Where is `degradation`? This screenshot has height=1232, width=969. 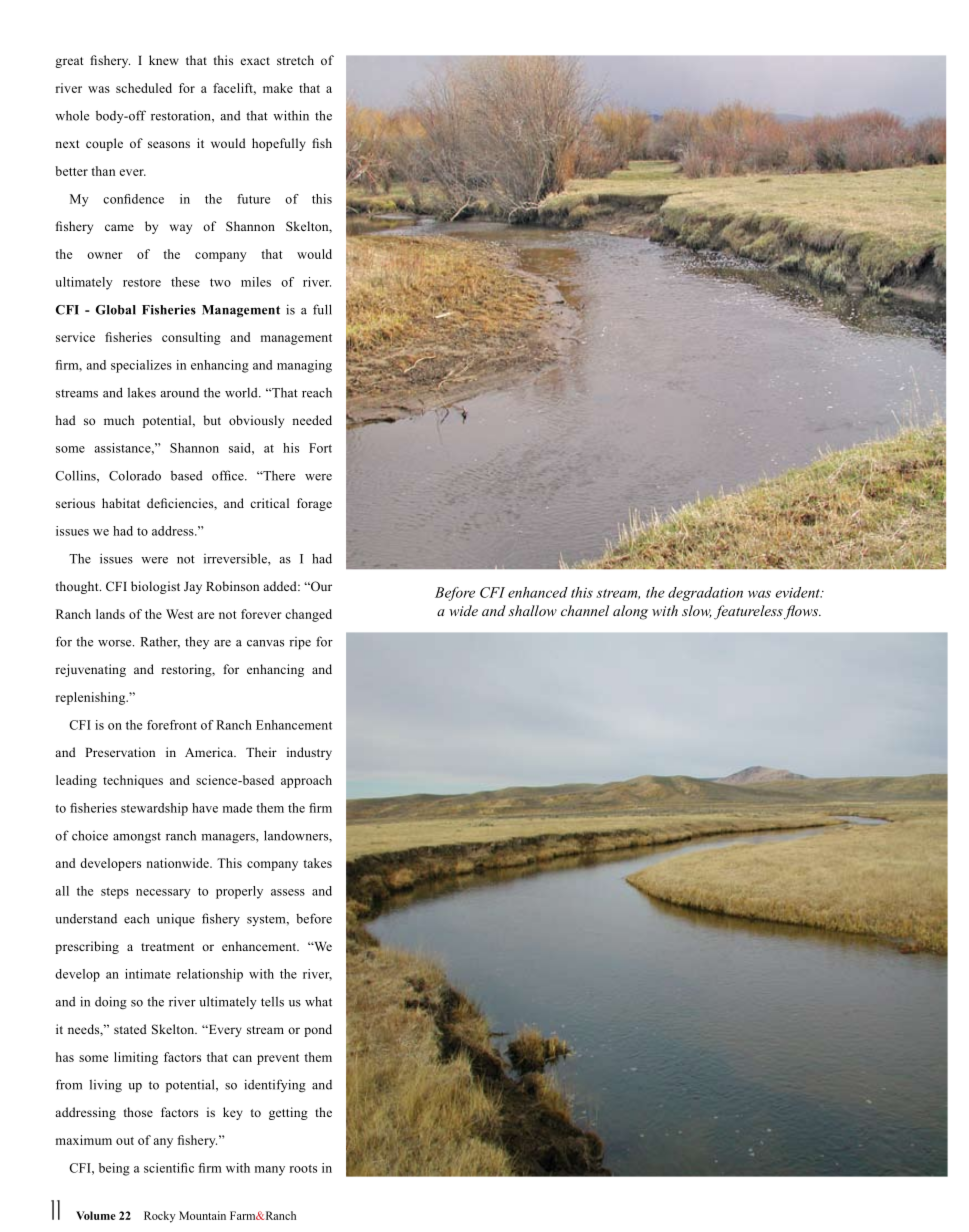
degradation is located at coordinates (705, 594).
